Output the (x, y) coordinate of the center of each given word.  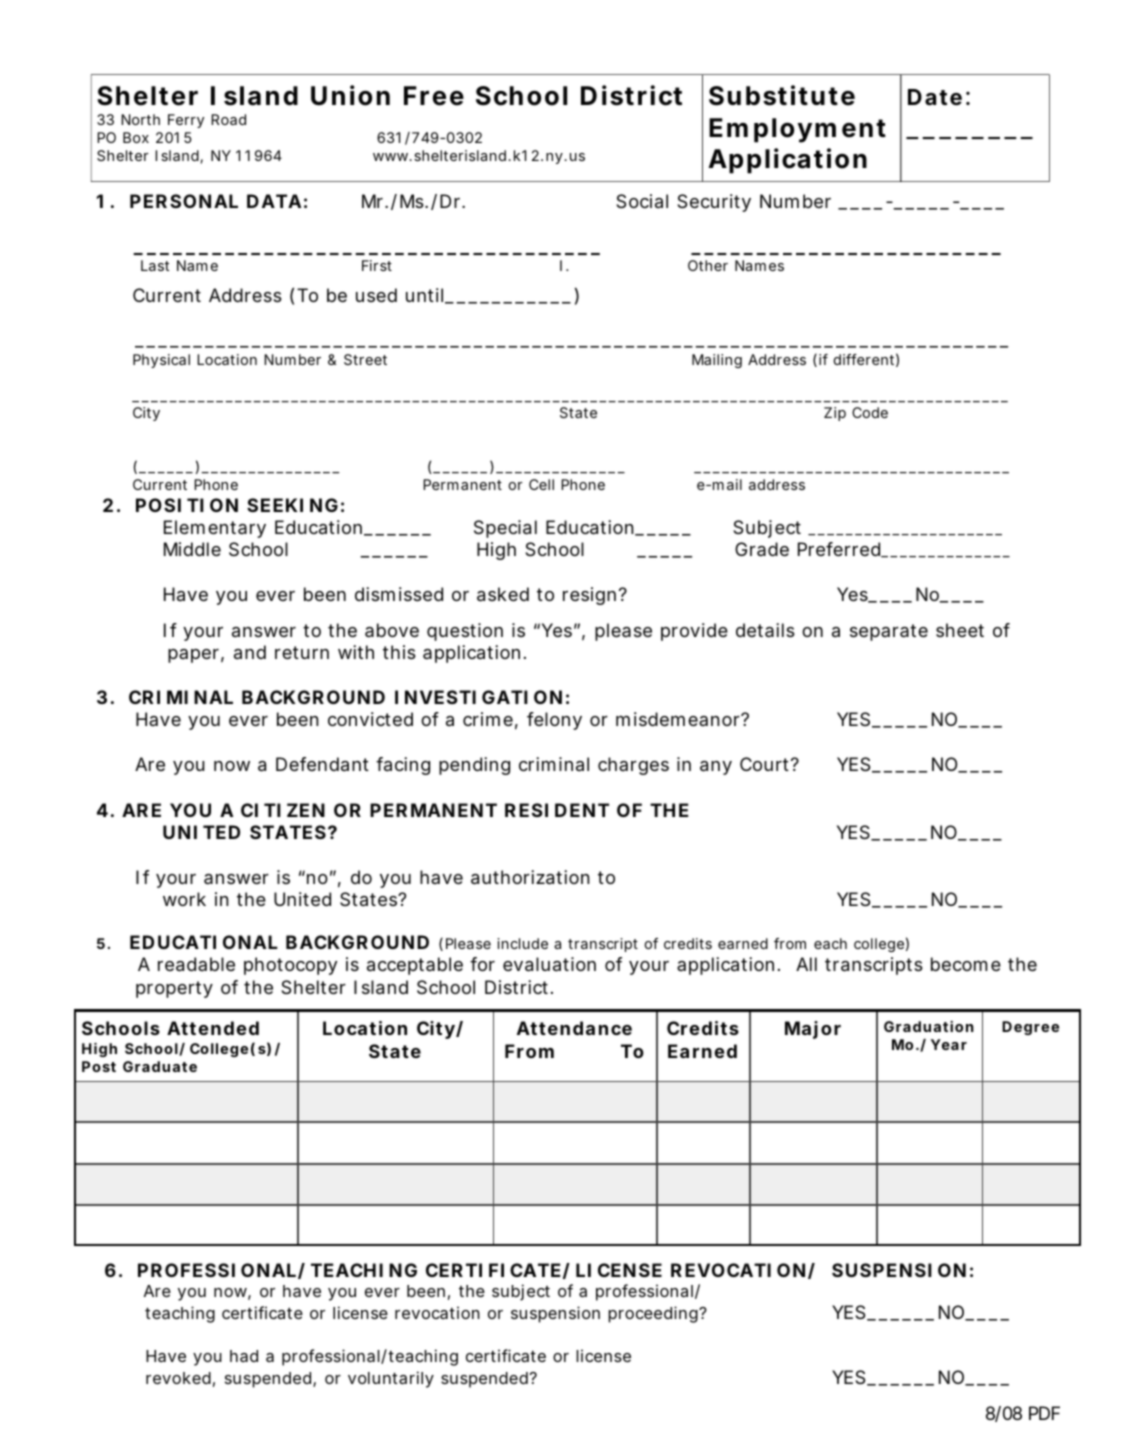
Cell (541, 484)
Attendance (574, 1028)
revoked (178, 1378)
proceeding (654, 1314)
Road (228, 119)
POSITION (187, 505)
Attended (213, 1028)
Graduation (929, 1026)
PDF (1044, 1413)
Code (870, 412)
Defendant (322, 764)
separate (889, 632)
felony (554, 721)
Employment (797, 130)
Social (642, 201)
